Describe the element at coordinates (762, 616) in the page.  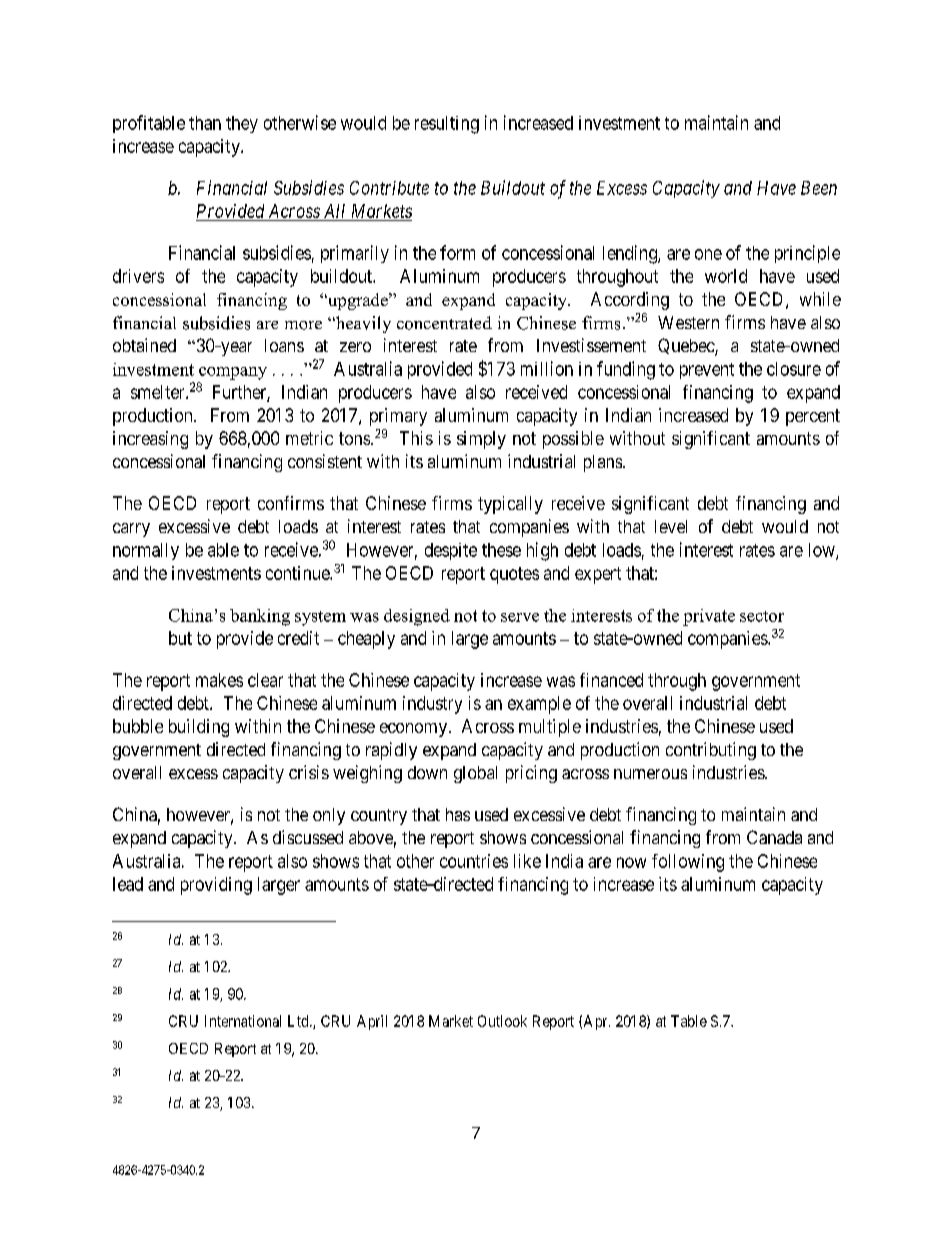
I see `sector` at that location.
